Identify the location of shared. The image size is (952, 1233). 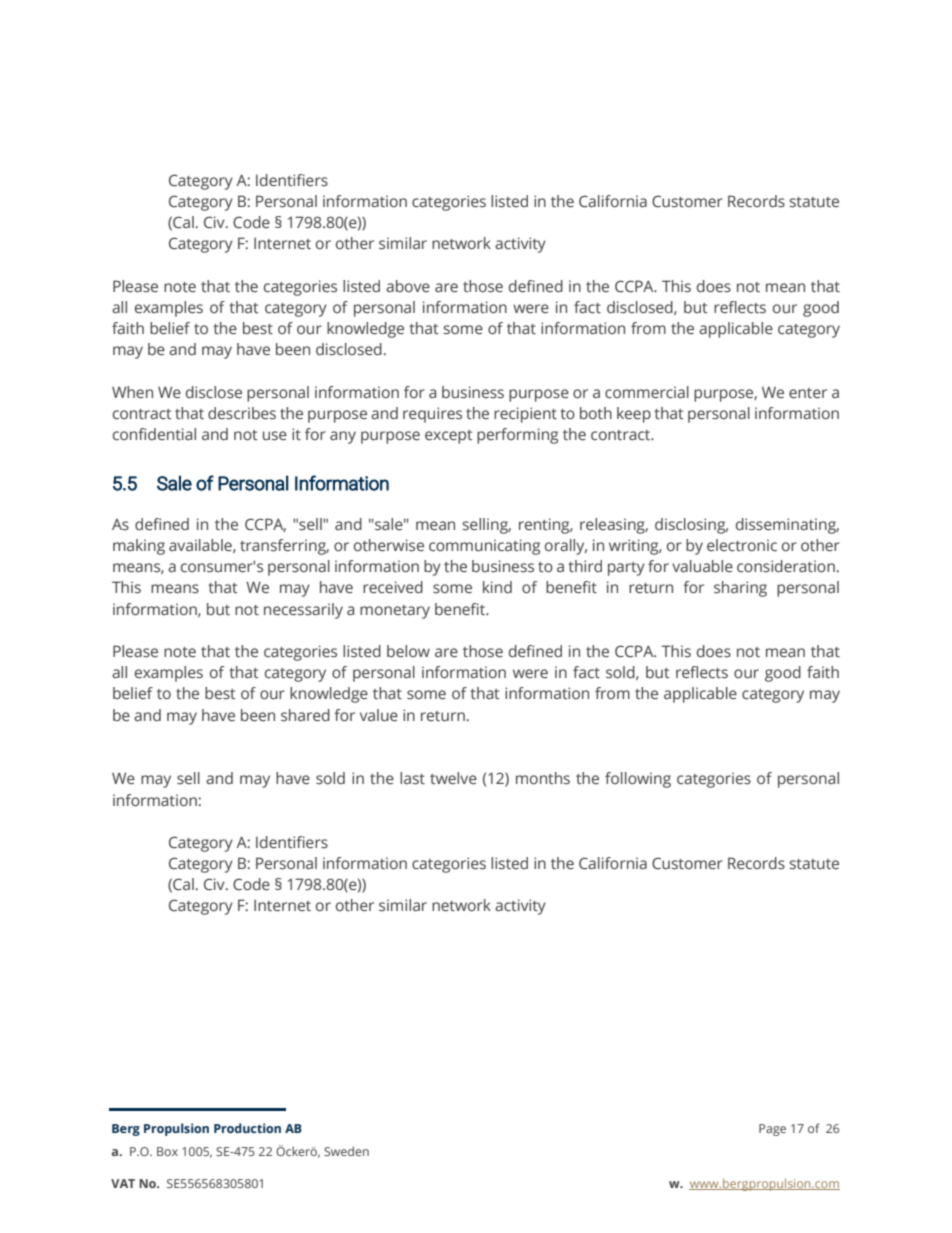
(305, 715).
